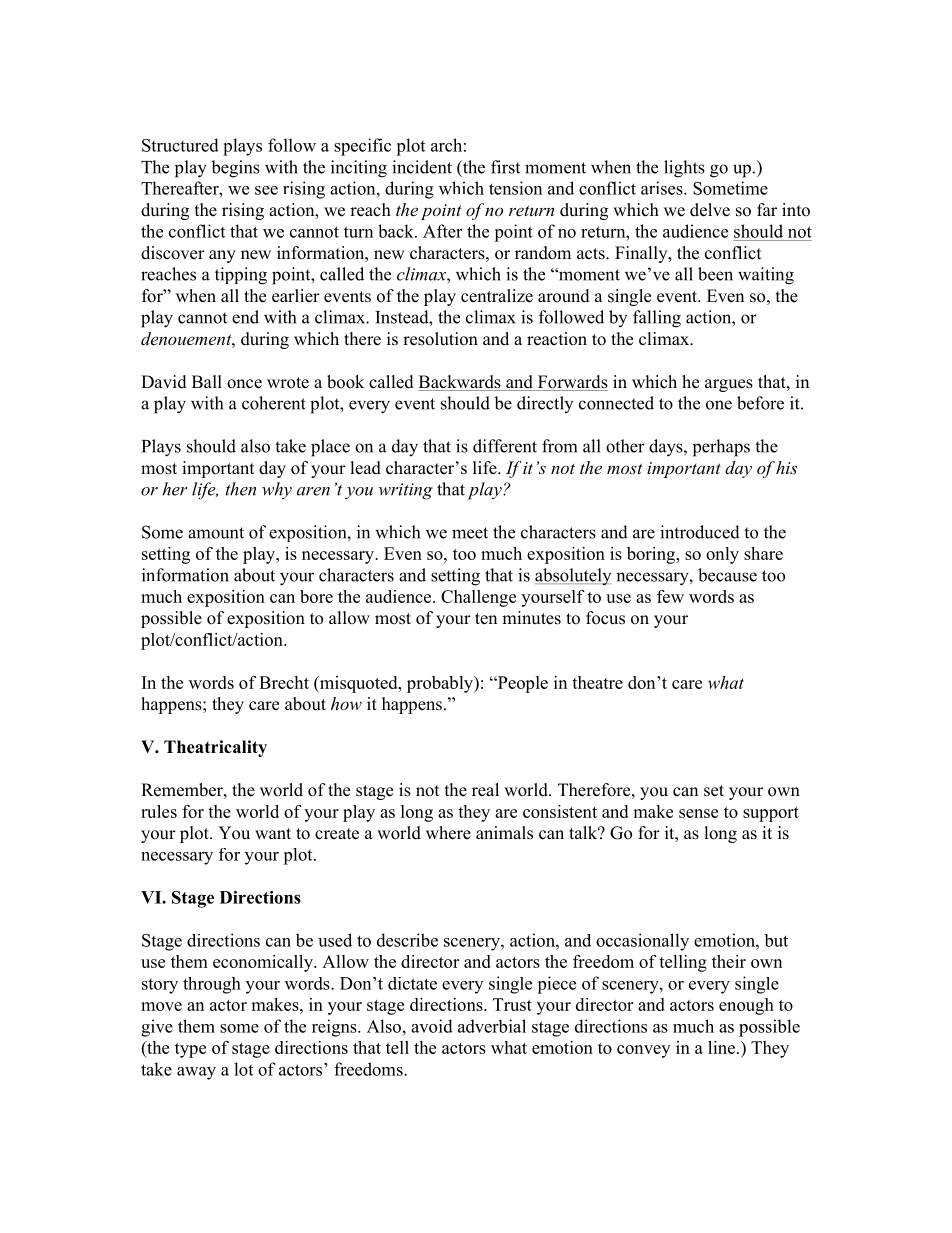  What do you see at coordinates (440, 339) in the screenshot?
I see `resolution` at bounding box center [440, 339].
